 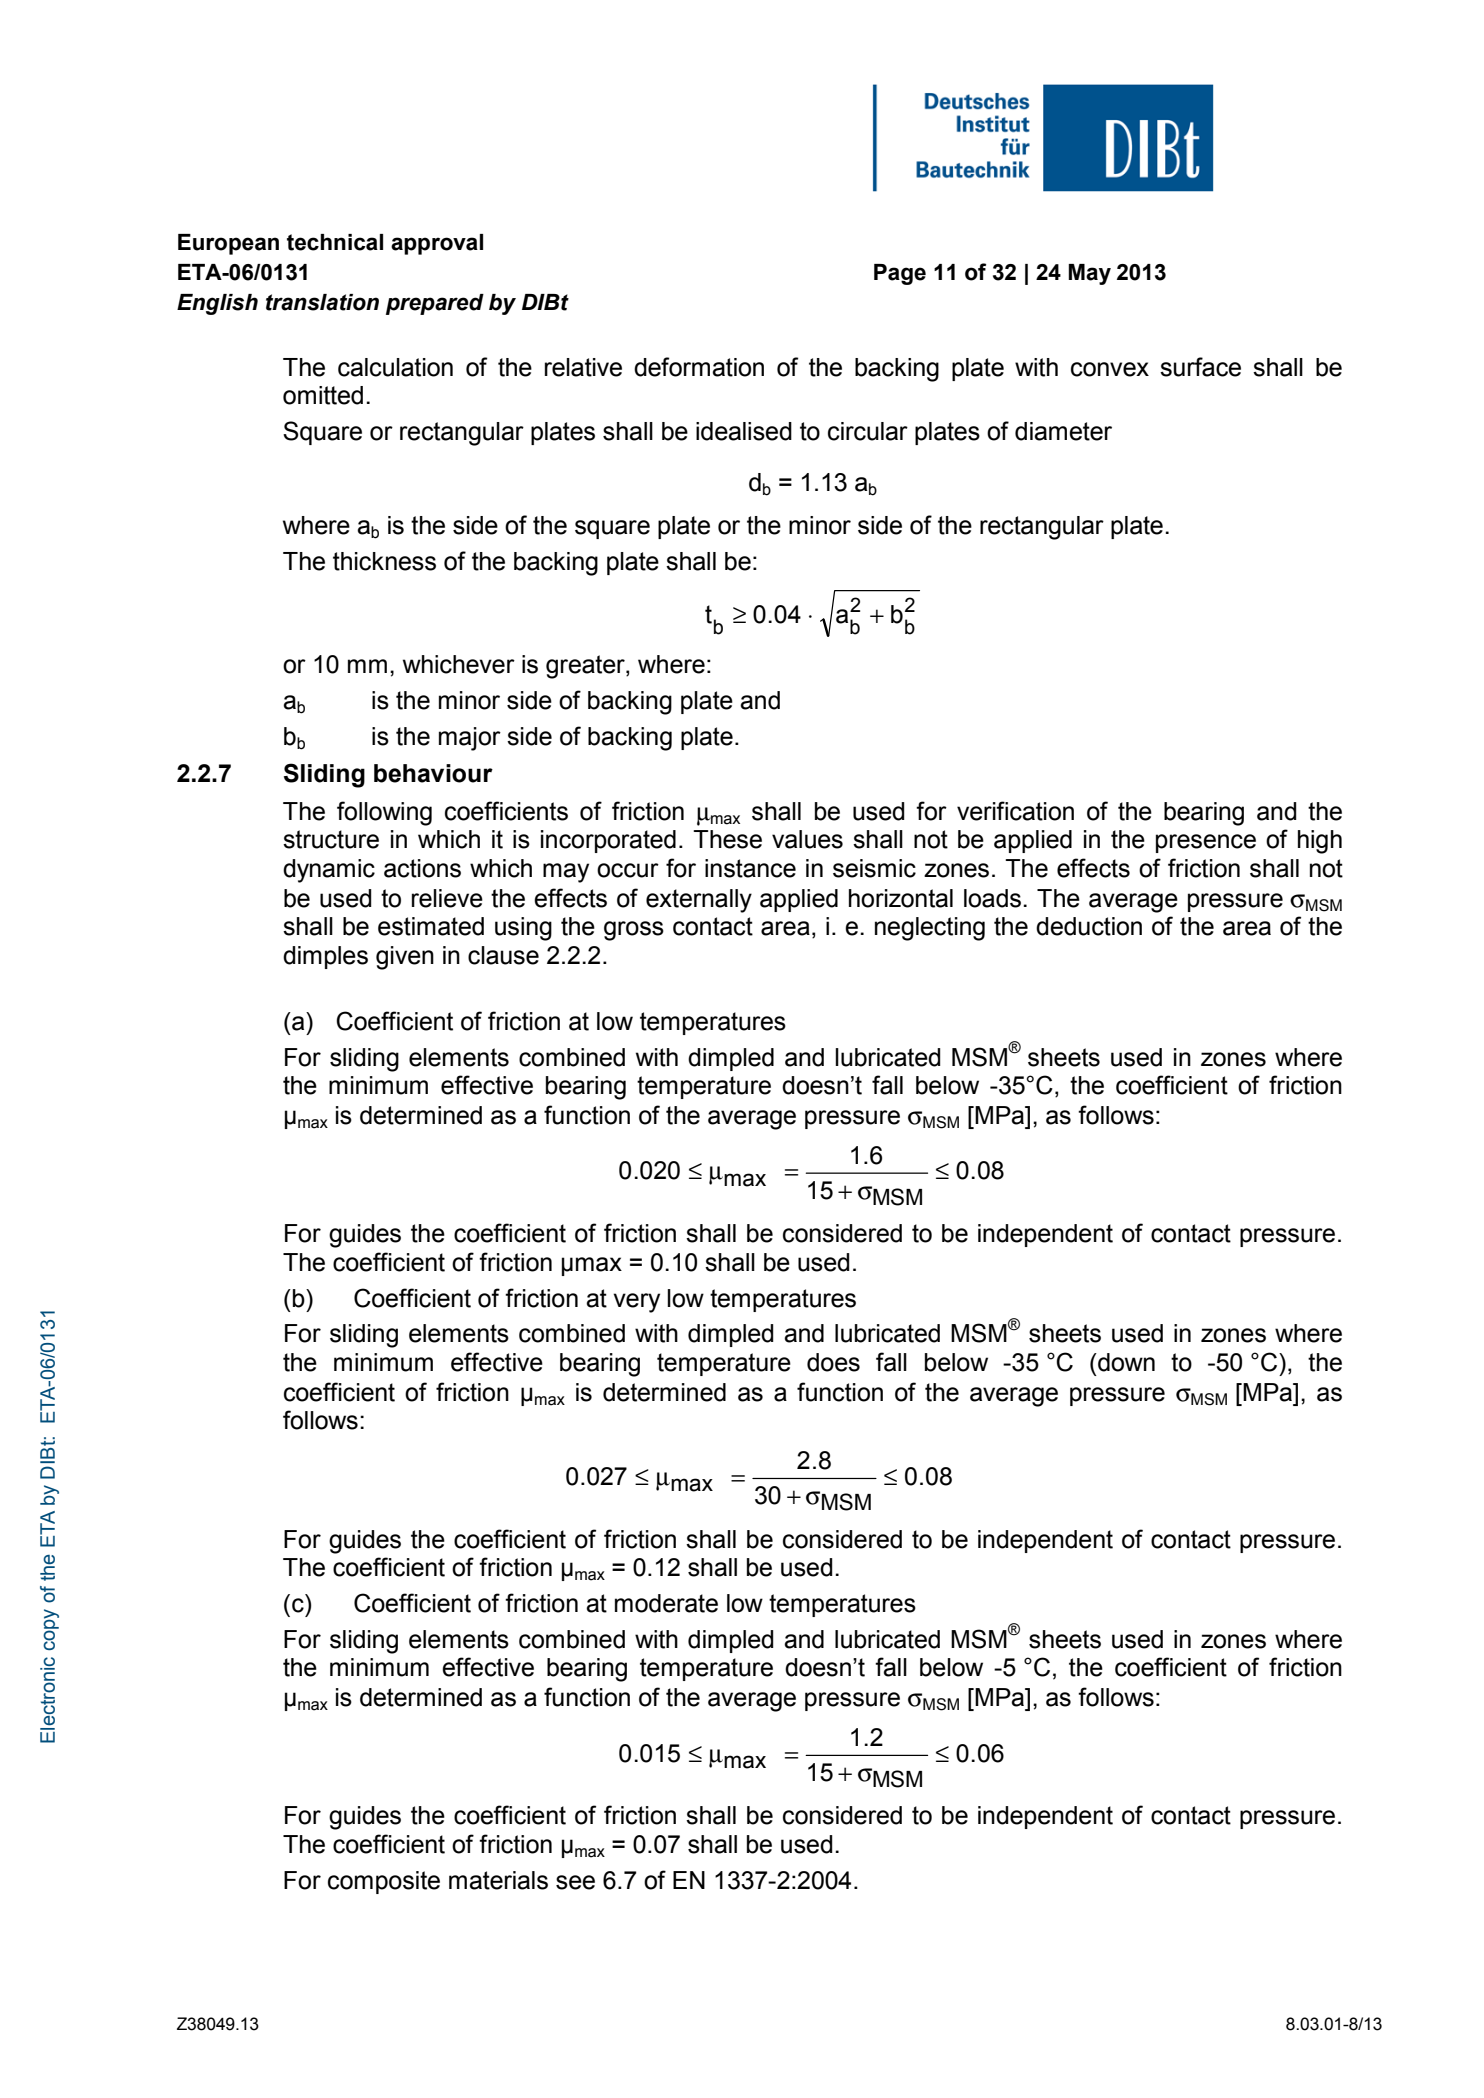 What do you see at coordinates (666, 1603) in the screenshot?
I see `moderate` at bounding box center [666, 1603].
